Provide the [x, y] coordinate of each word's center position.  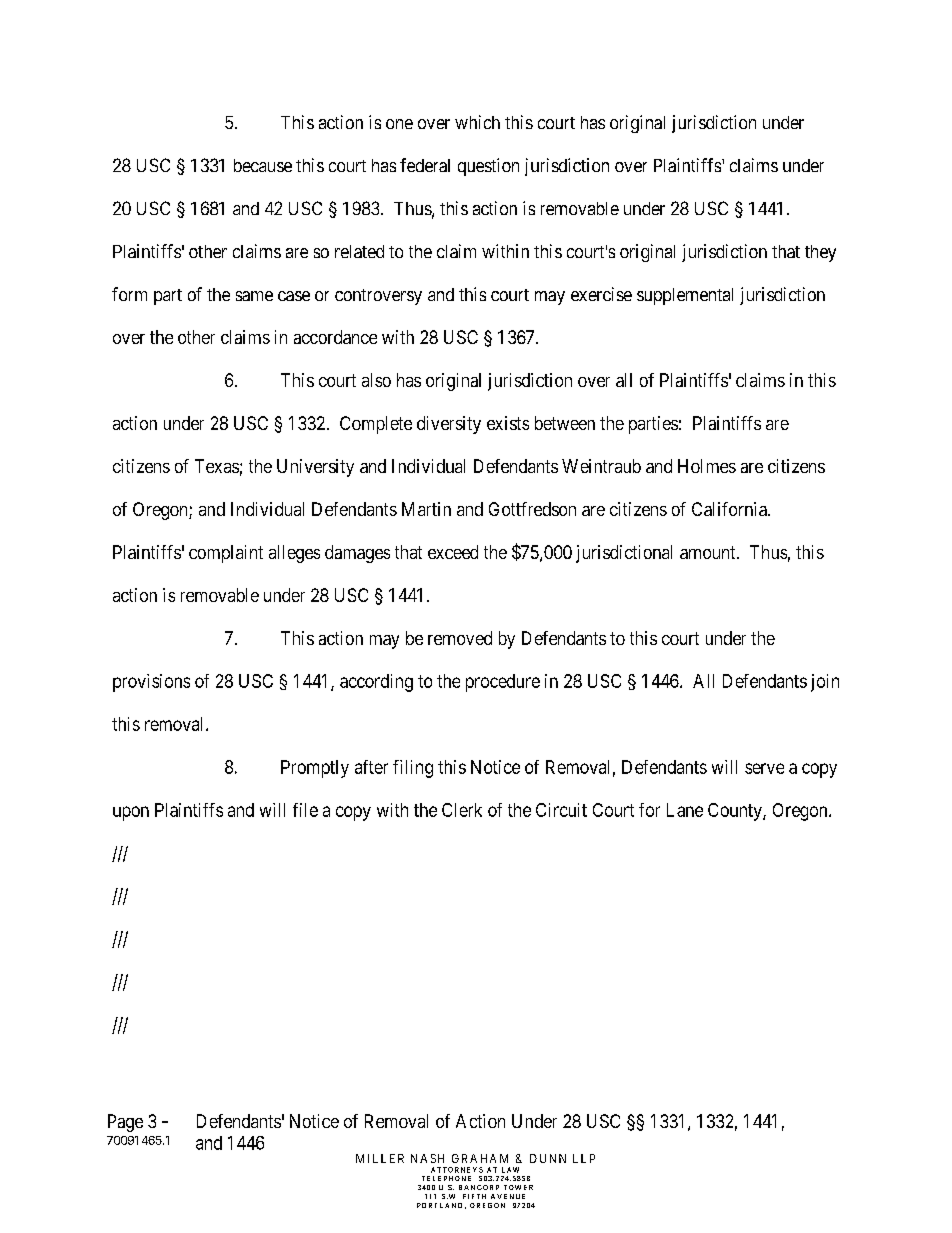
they [820, 253]
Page [125, 1123]
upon [131, 813]
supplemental [685, 296]
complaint [226, 554]
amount [709, 552]
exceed [453, 552]
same [254, 296]
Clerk [462, 810]
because [263, 165]
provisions [151, 683]
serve [764, 768]
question [488, 167]
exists [508, 423]
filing [413, 769]
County [736, 812]
